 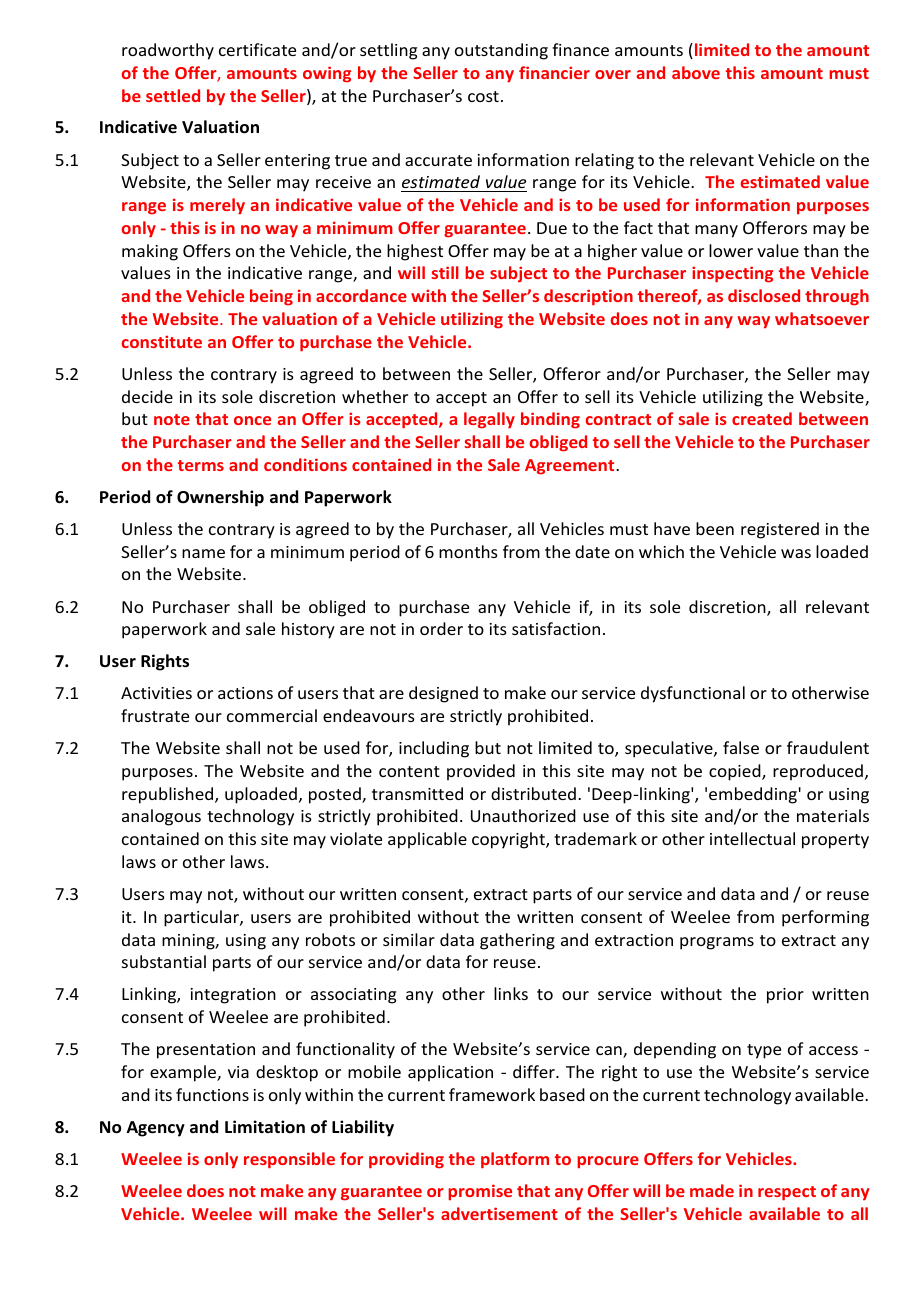 I want to click on dysfunctional, so click(x=693, y=694).
